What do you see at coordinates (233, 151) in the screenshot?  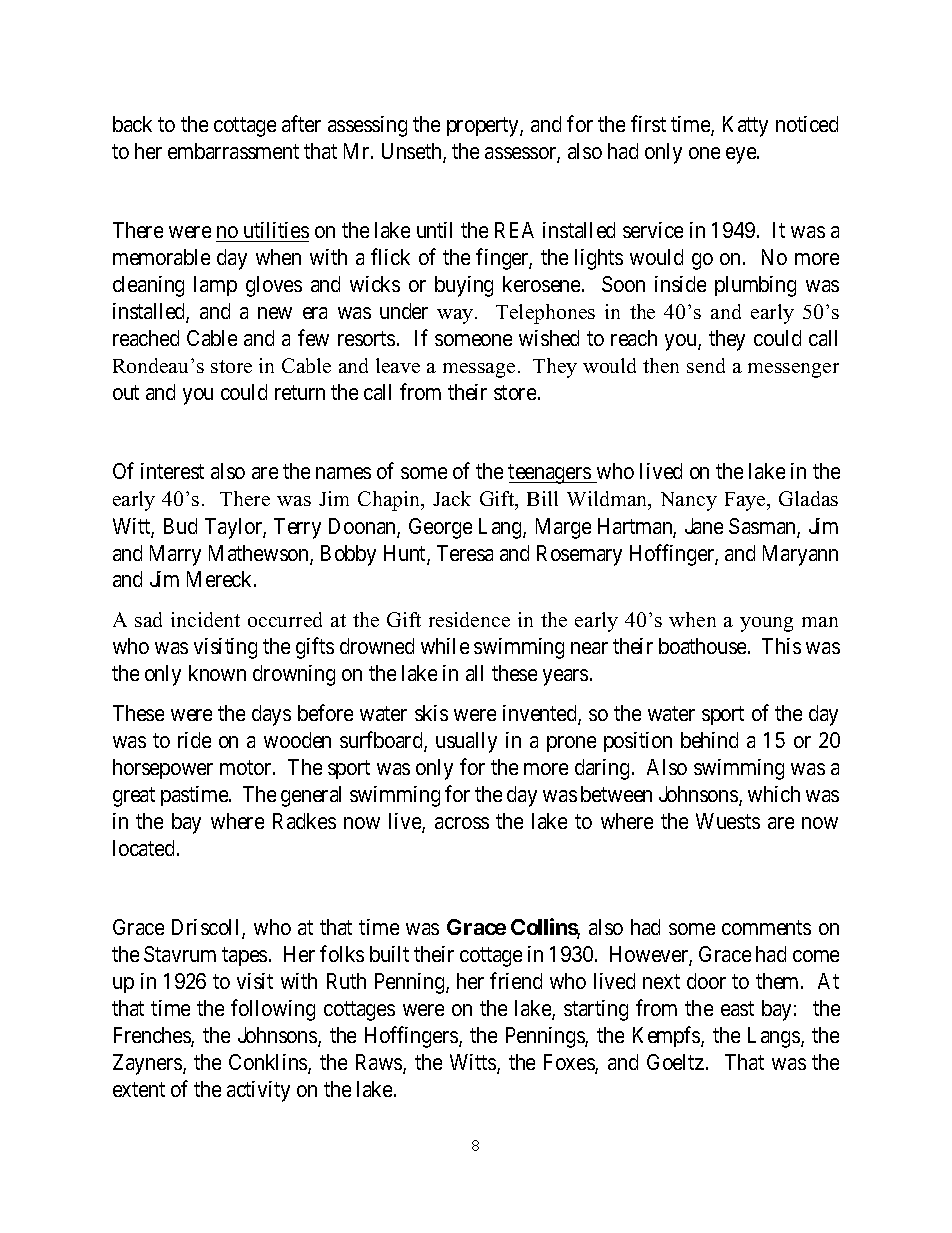 I see `embarrassment` at bounding box center [233, 151].
